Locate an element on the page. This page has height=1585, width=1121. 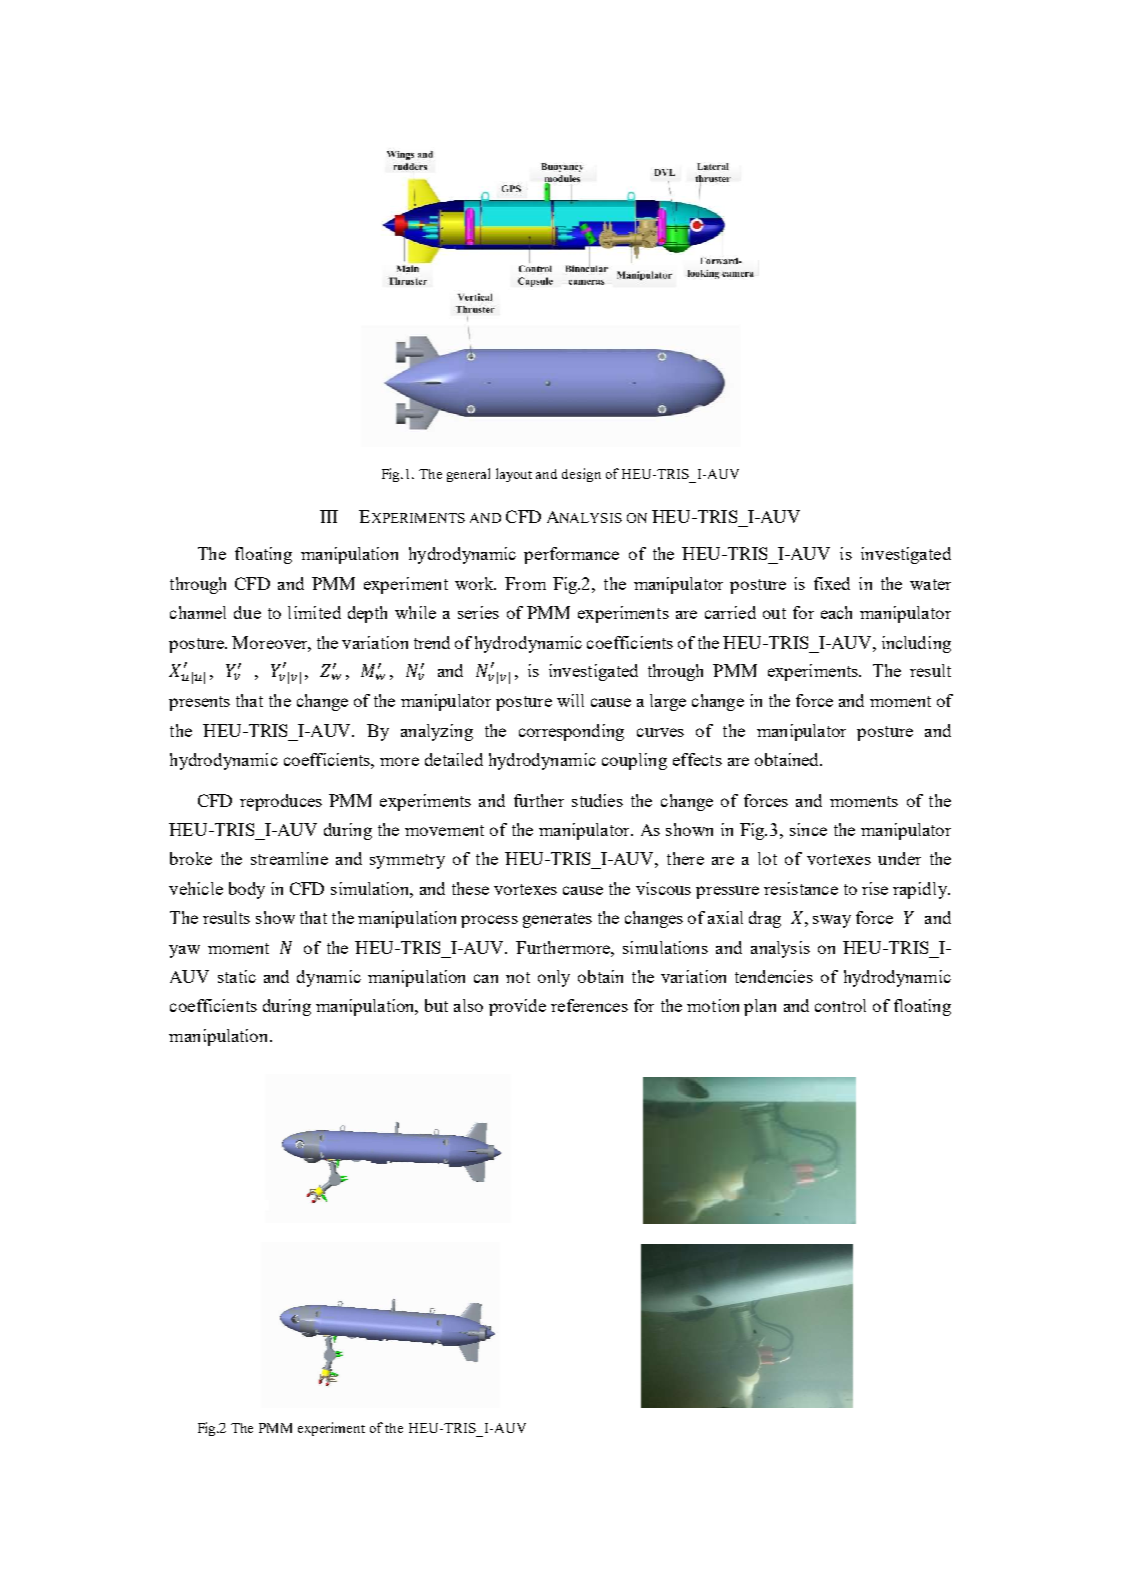
control is located at coordinates (840, 1005).
